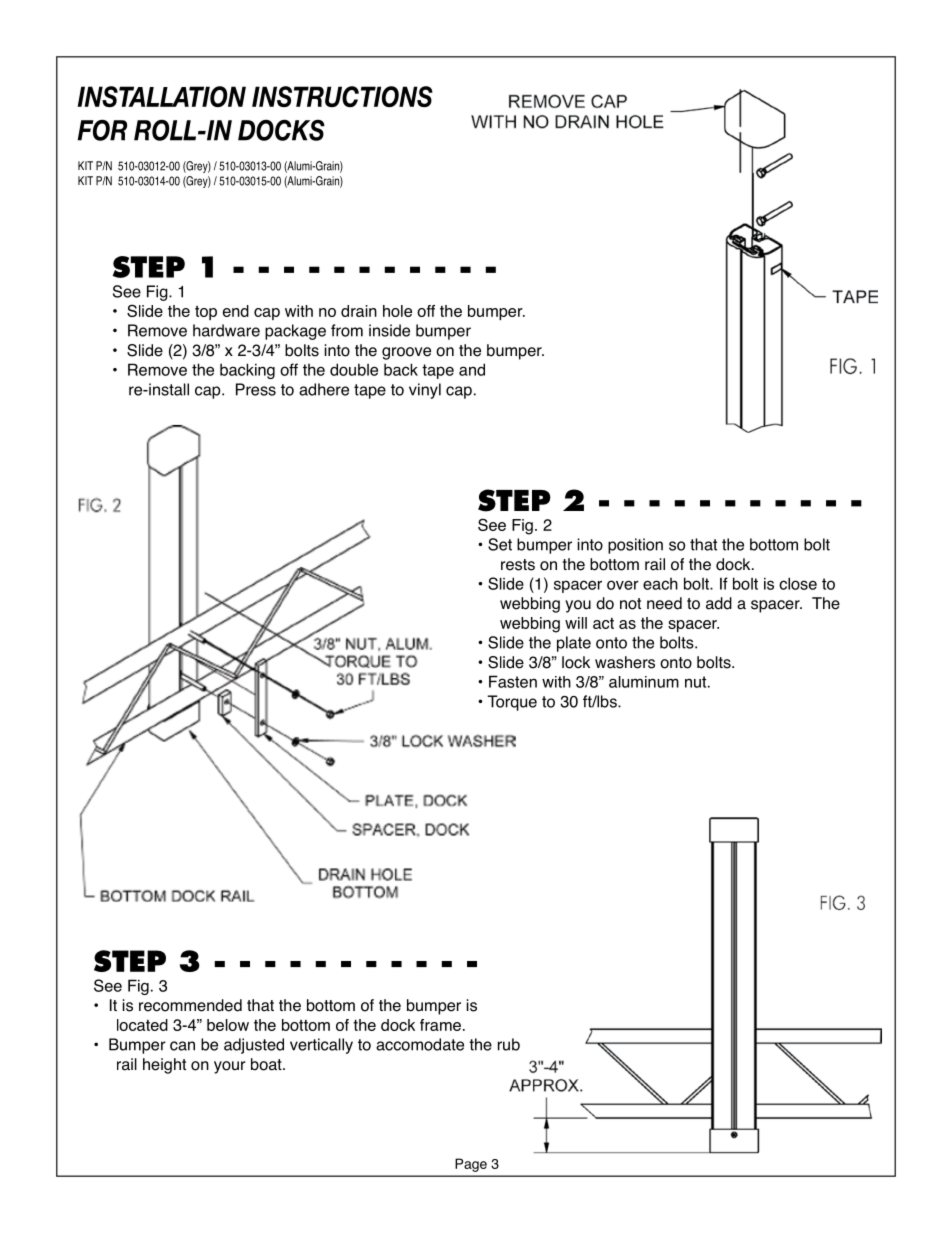 The width and height of the screenshot is (952, 1233). What do you see at coordinates (190, 1005) in the screenshot?
I see `recommended` at bounding box center [190, 1005].
